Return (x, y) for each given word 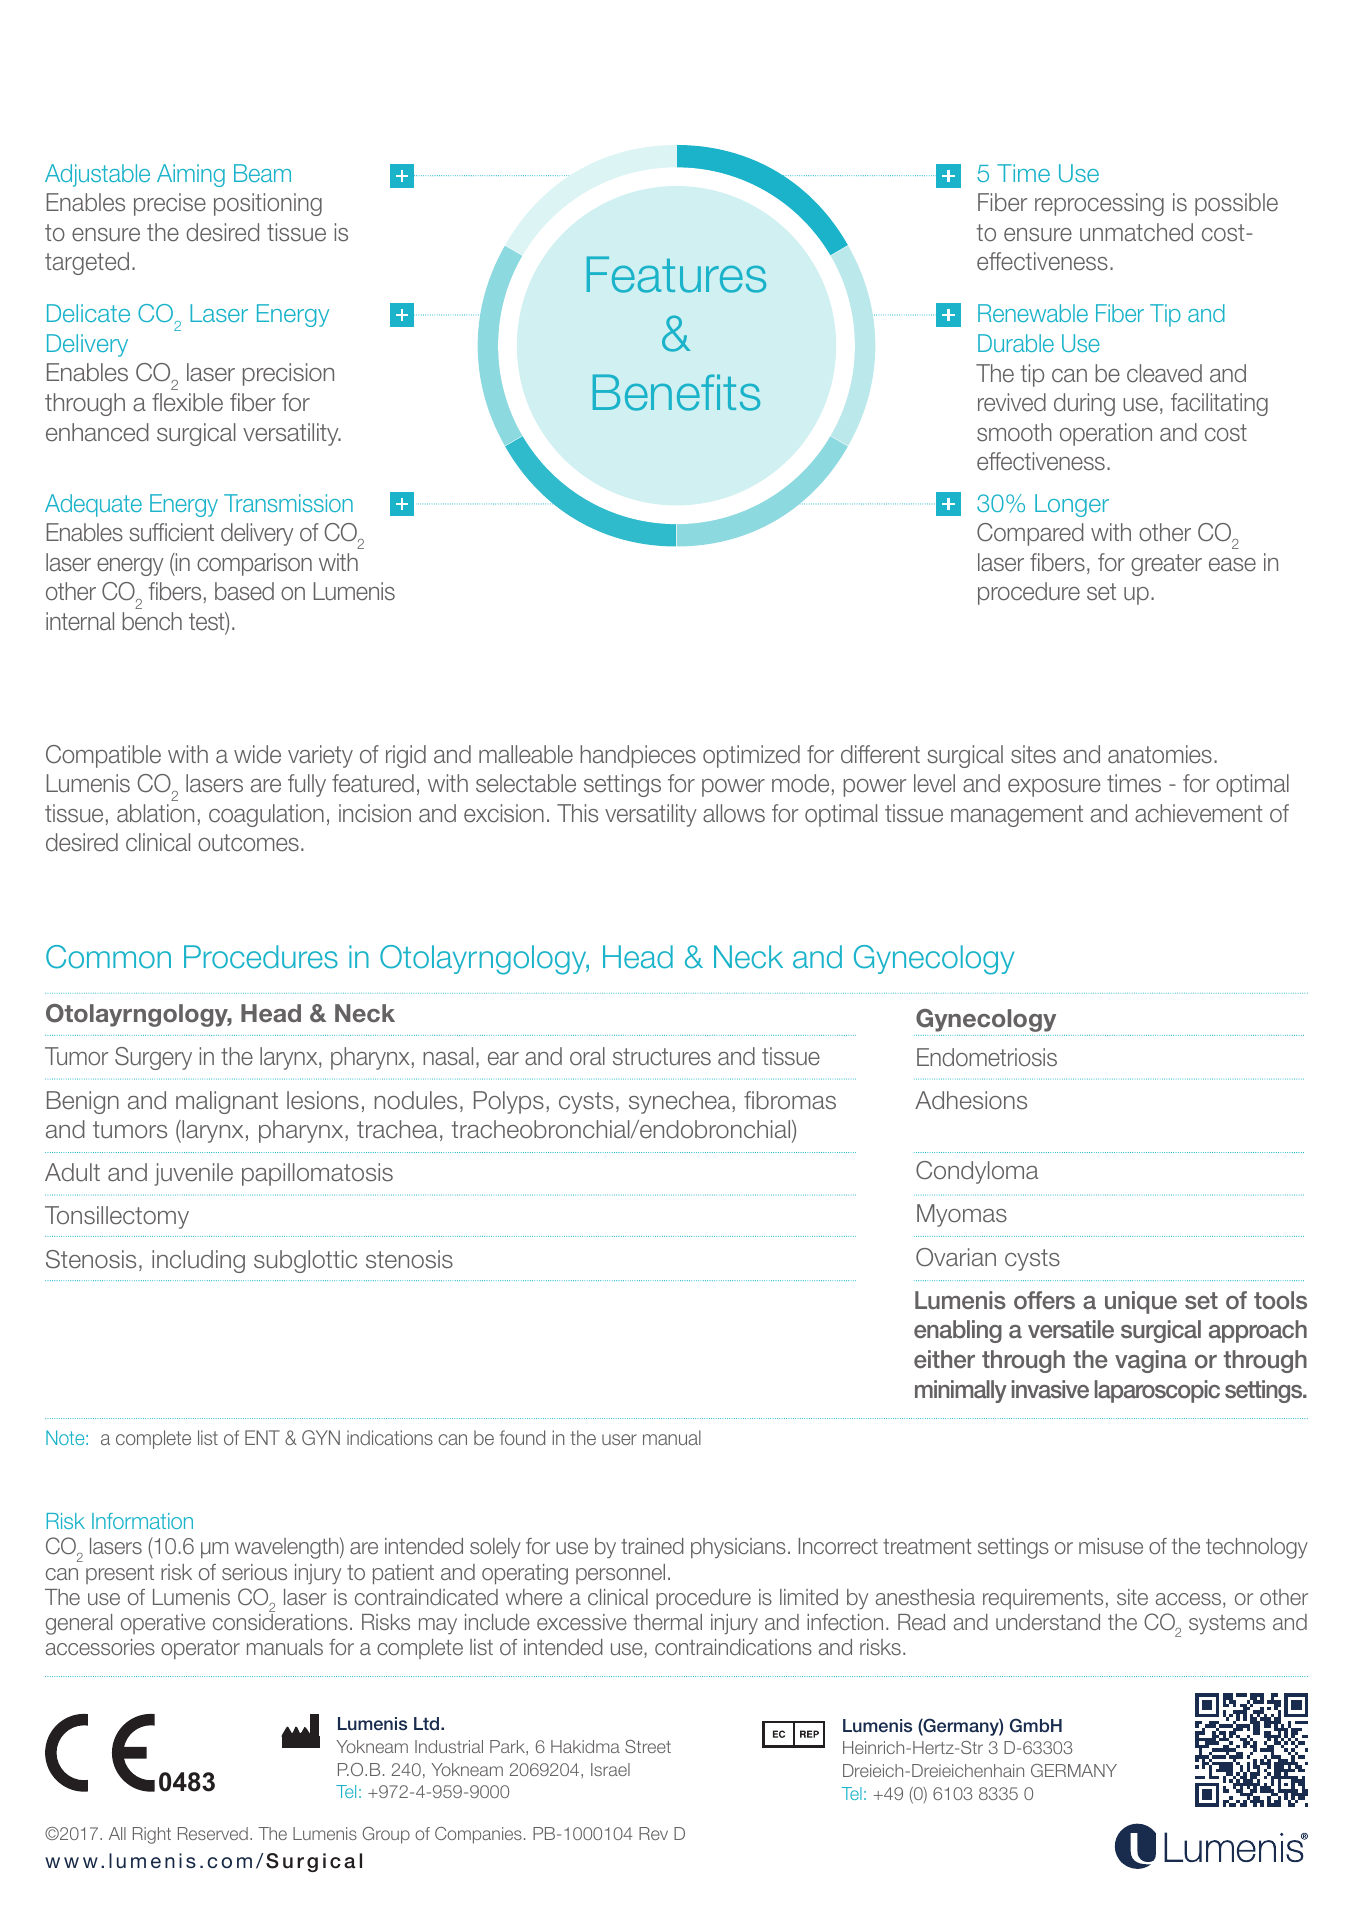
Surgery (153, 1058)
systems (1227, 1624)
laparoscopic (1157, 1391)
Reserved (213, 1833)
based (244, 591)
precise (170, 204)
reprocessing (1099, 204)
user (619, 1439)
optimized (751, 756)
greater (1166, 565)
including (198, 1261)
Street (648, 1746)
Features (676, 274)
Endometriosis (987, 1057)
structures (662, 1057)
